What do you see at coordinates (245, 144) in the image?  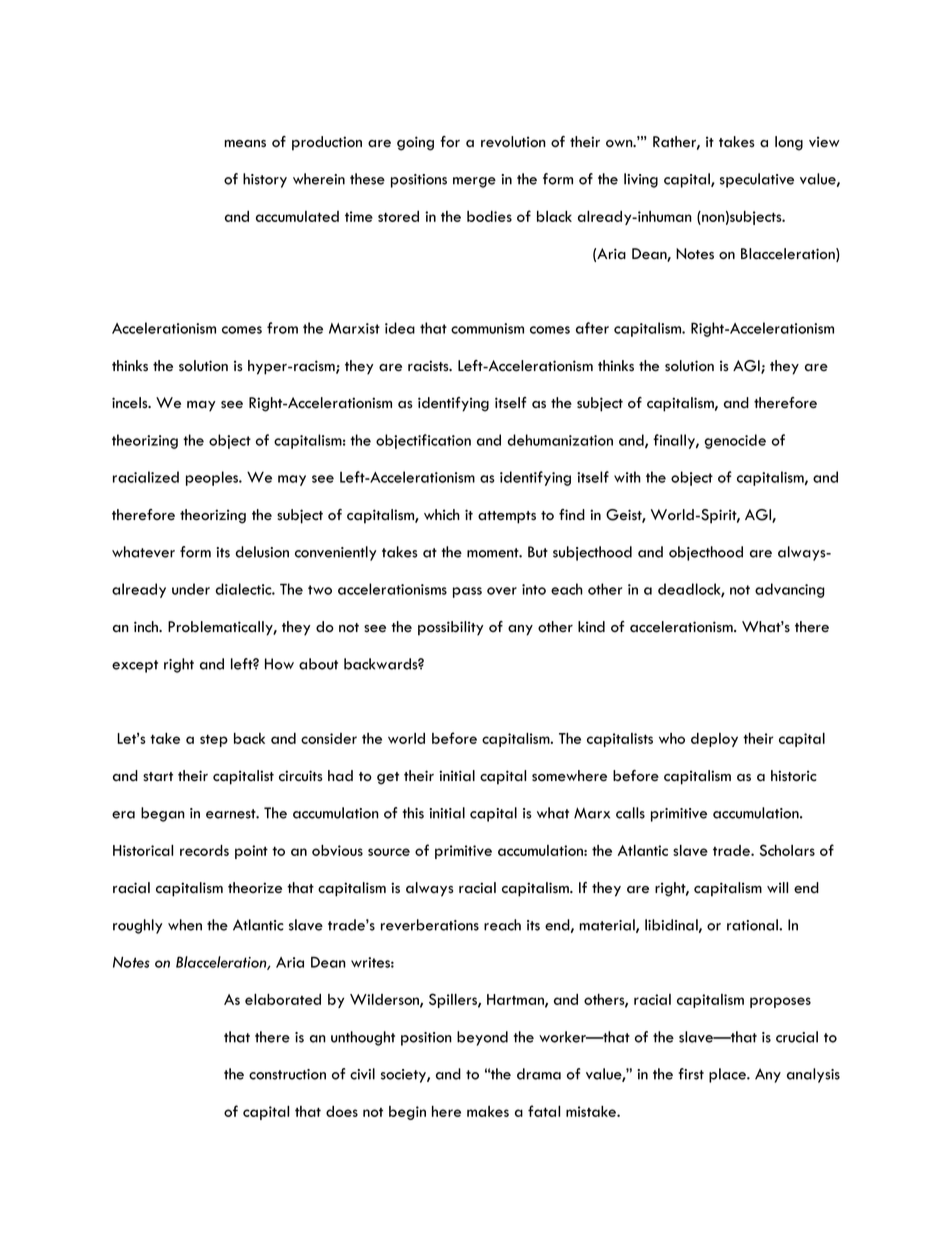 I see `means` at bounding box center [245, 144].
